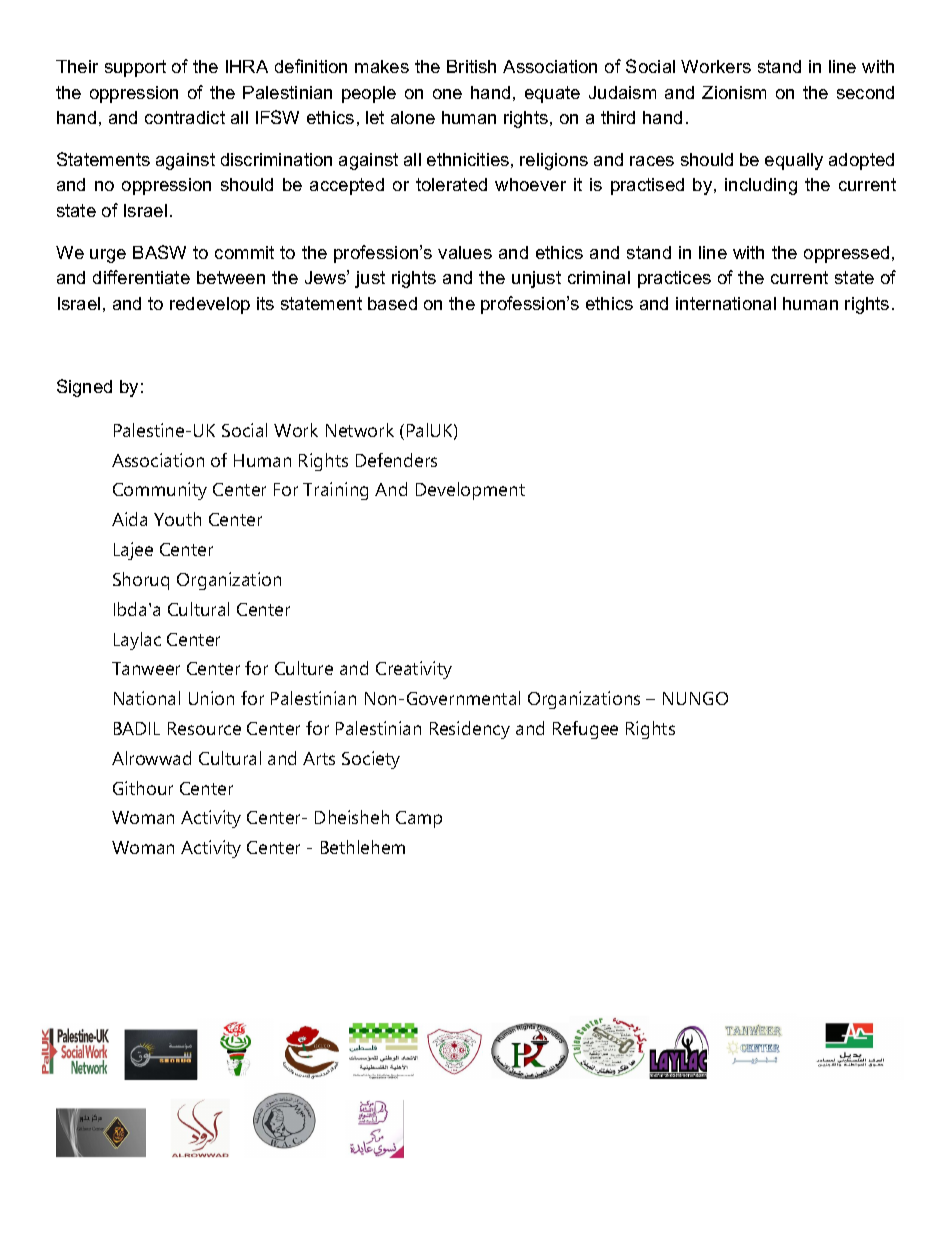  I want to click on Camp, so click(419, 819).
